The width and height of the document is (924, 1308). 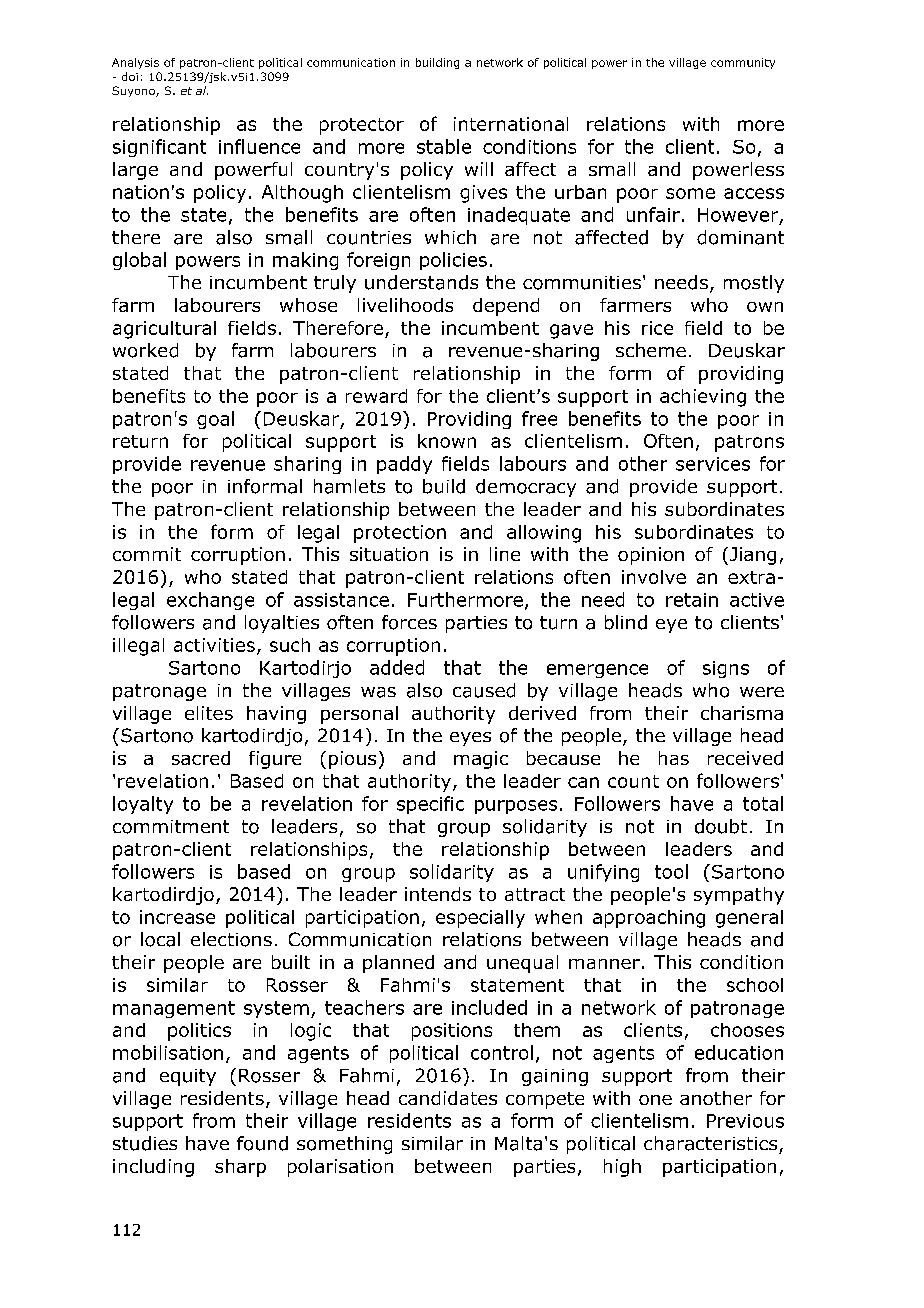 I want to click on significant, so click(x=159, y=148).
